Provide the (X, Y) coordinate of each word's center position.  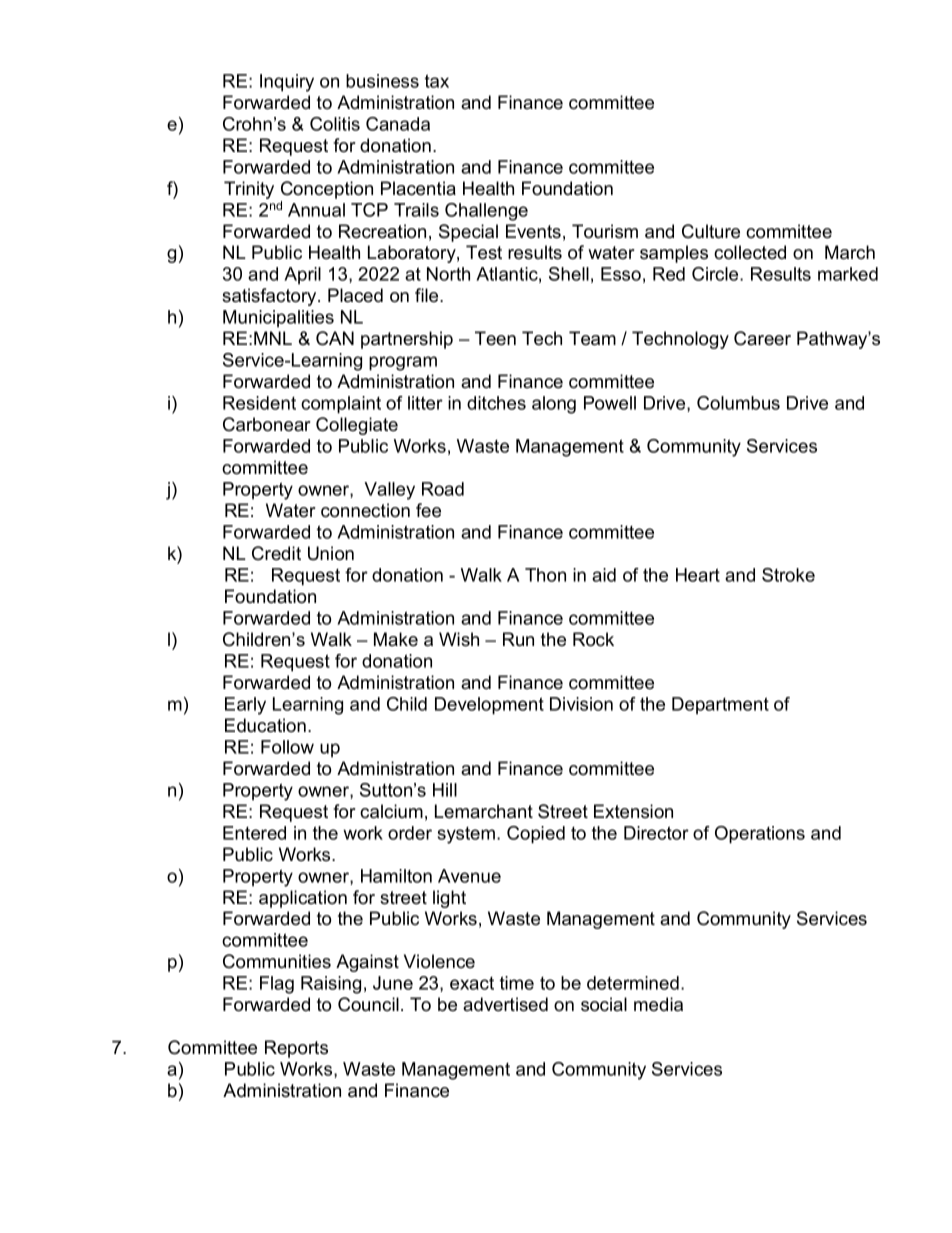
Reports (296, 1049)
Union (331, 553)
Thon (545, 575)
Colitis (335, 124)
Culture (711, 231)
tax (437, 81)
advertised (505, 1004)
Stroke (788, 575)
